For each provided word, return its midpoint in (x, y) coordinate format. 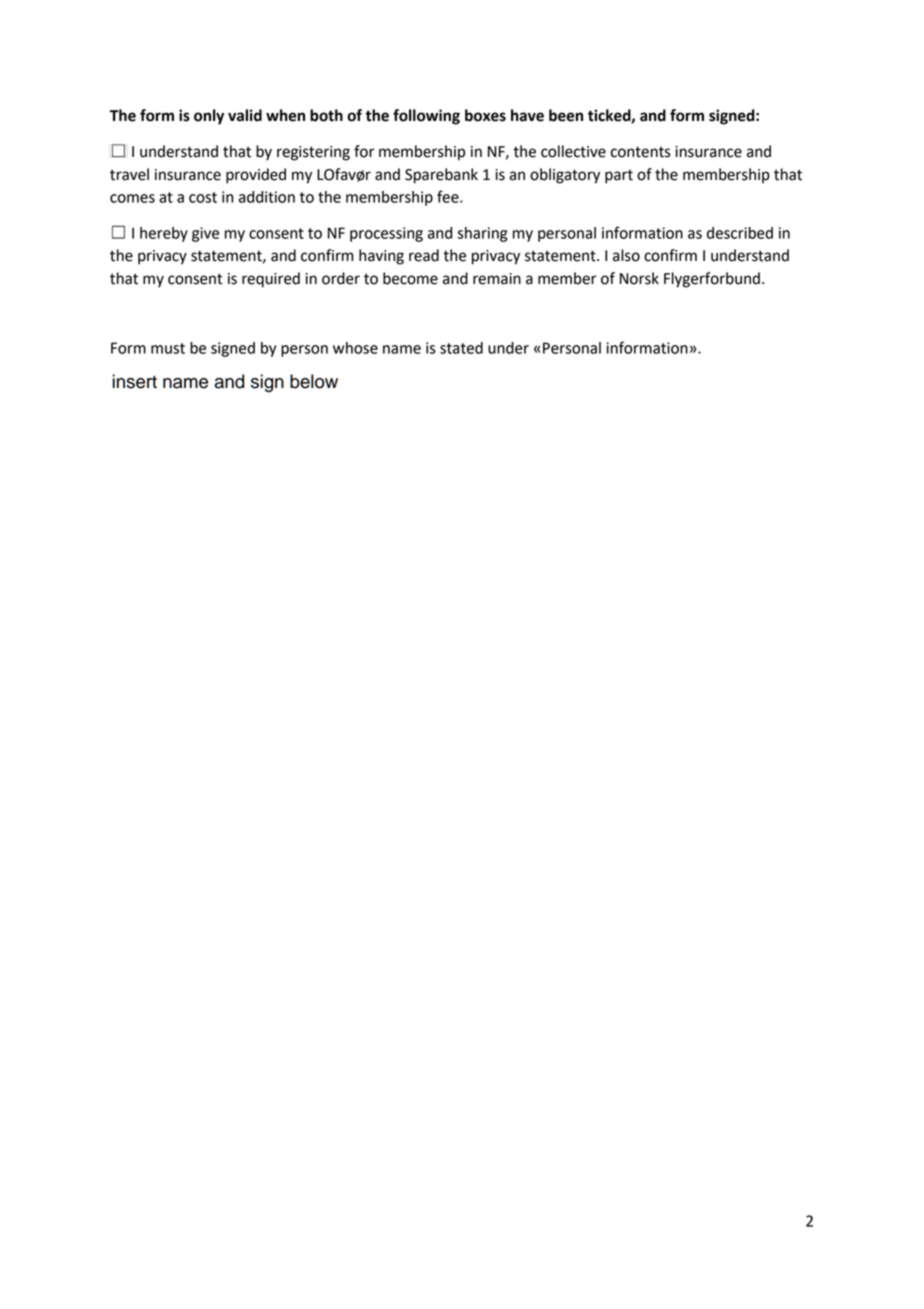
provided (256, 176)
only (209, 117)
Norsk (639, 278)
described (740, 233)
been (566, 115)
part (619, 177)
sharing (482, 234)
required (271, 280)
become (410, 278)
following (426, 117)
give (205, 234)
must (168, 348)
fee (449, 196)
